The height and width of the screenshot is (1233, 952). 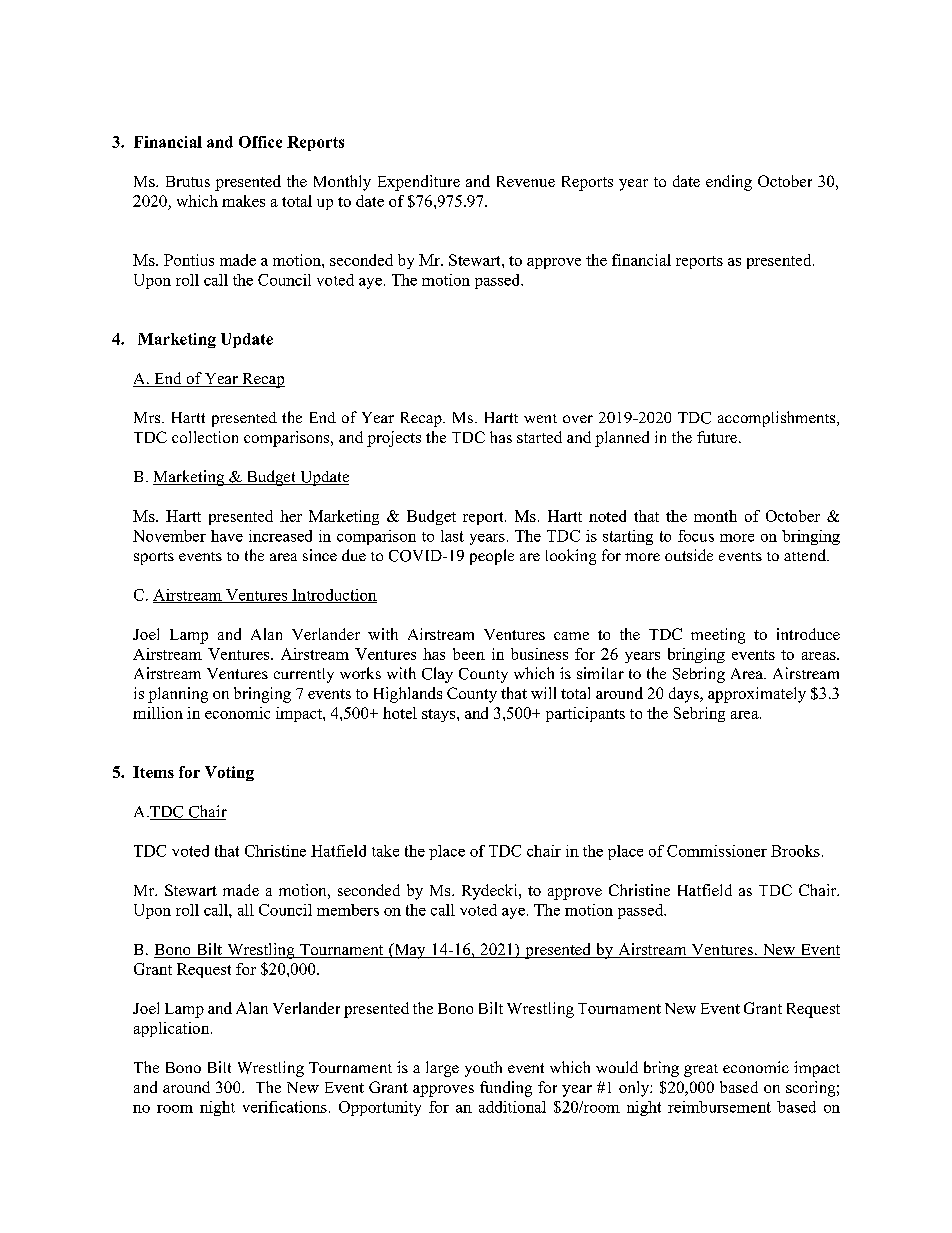 What do you see at coordinates (438, 715) in the screenshot?
I see `stays` at bounding box center [438, 715].
